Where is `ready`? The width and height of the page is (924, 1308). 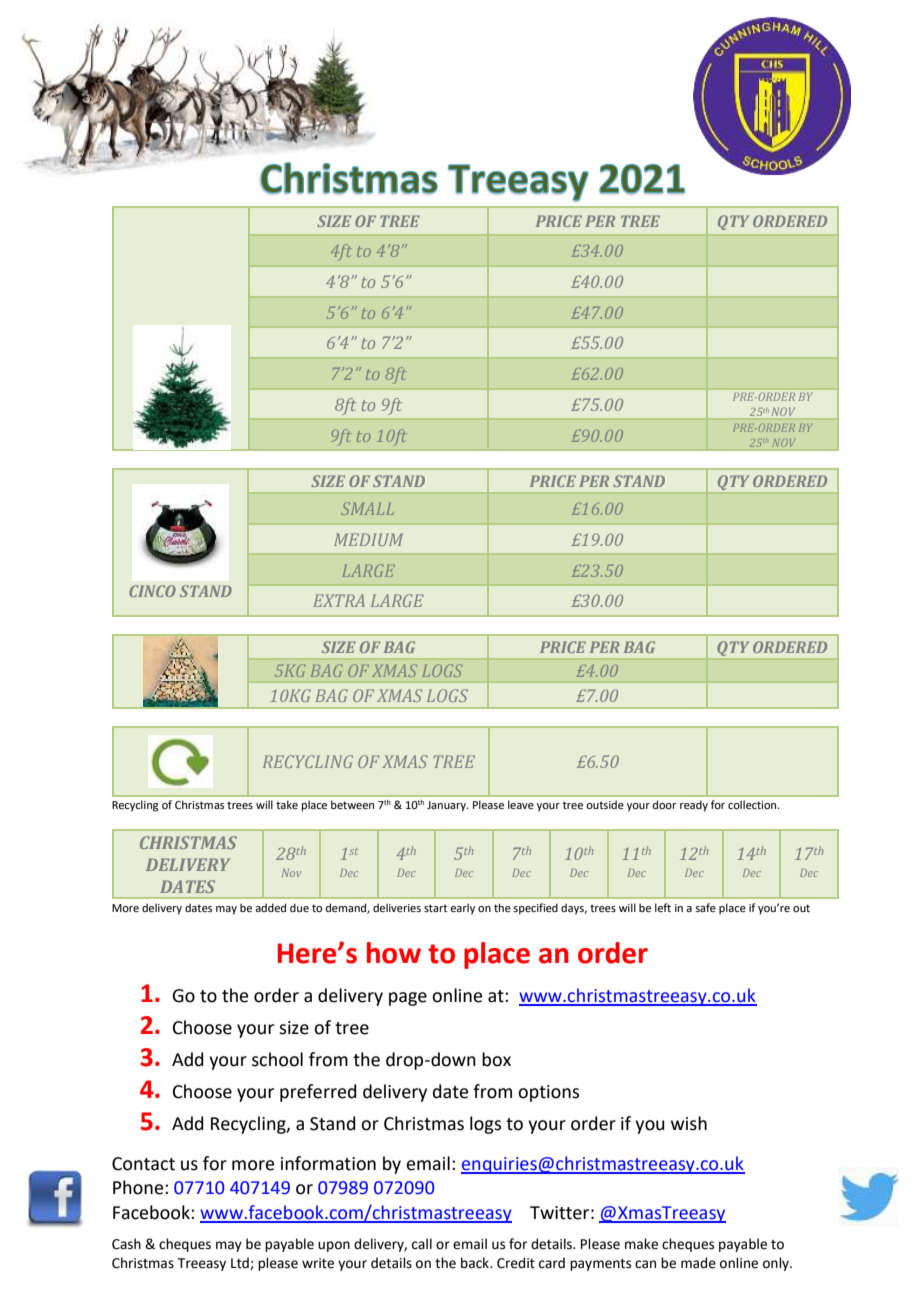 ready is located at coordinates (694, 806).
